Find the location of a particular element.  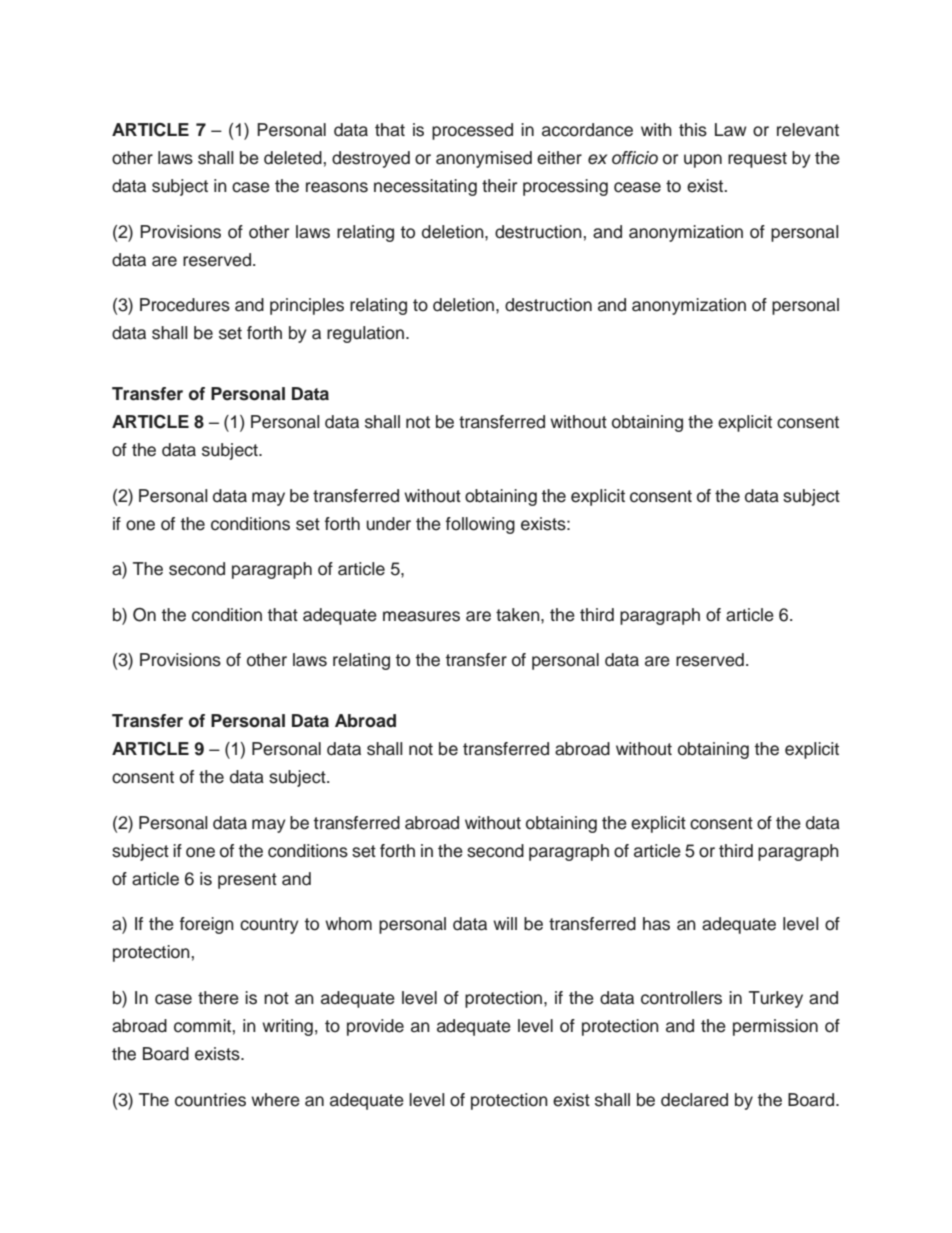

deleted is located at coordinates (293, 158).
